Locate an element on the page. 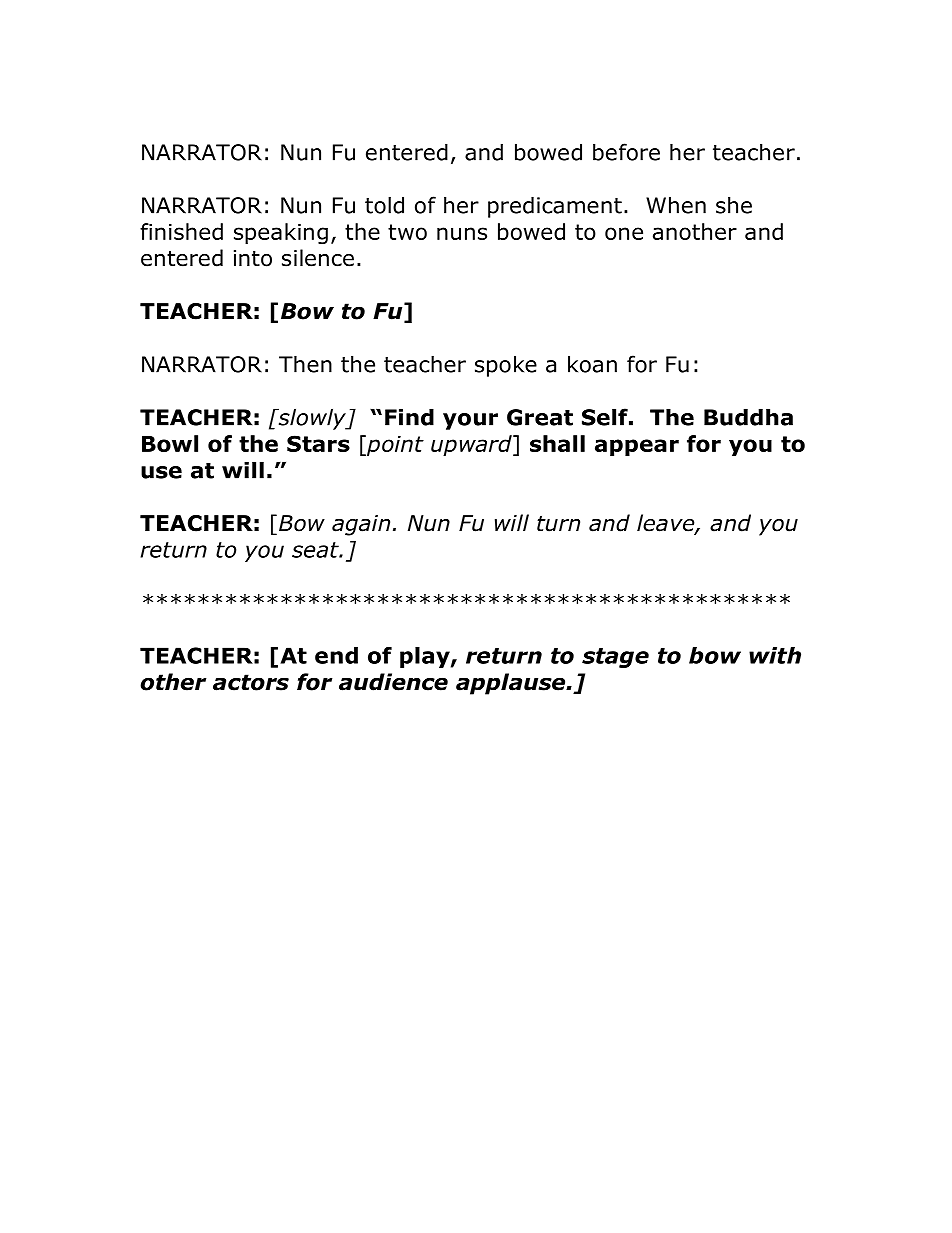 This image has height=1233, width=952. predicament is located at coordinates (555, 207).
